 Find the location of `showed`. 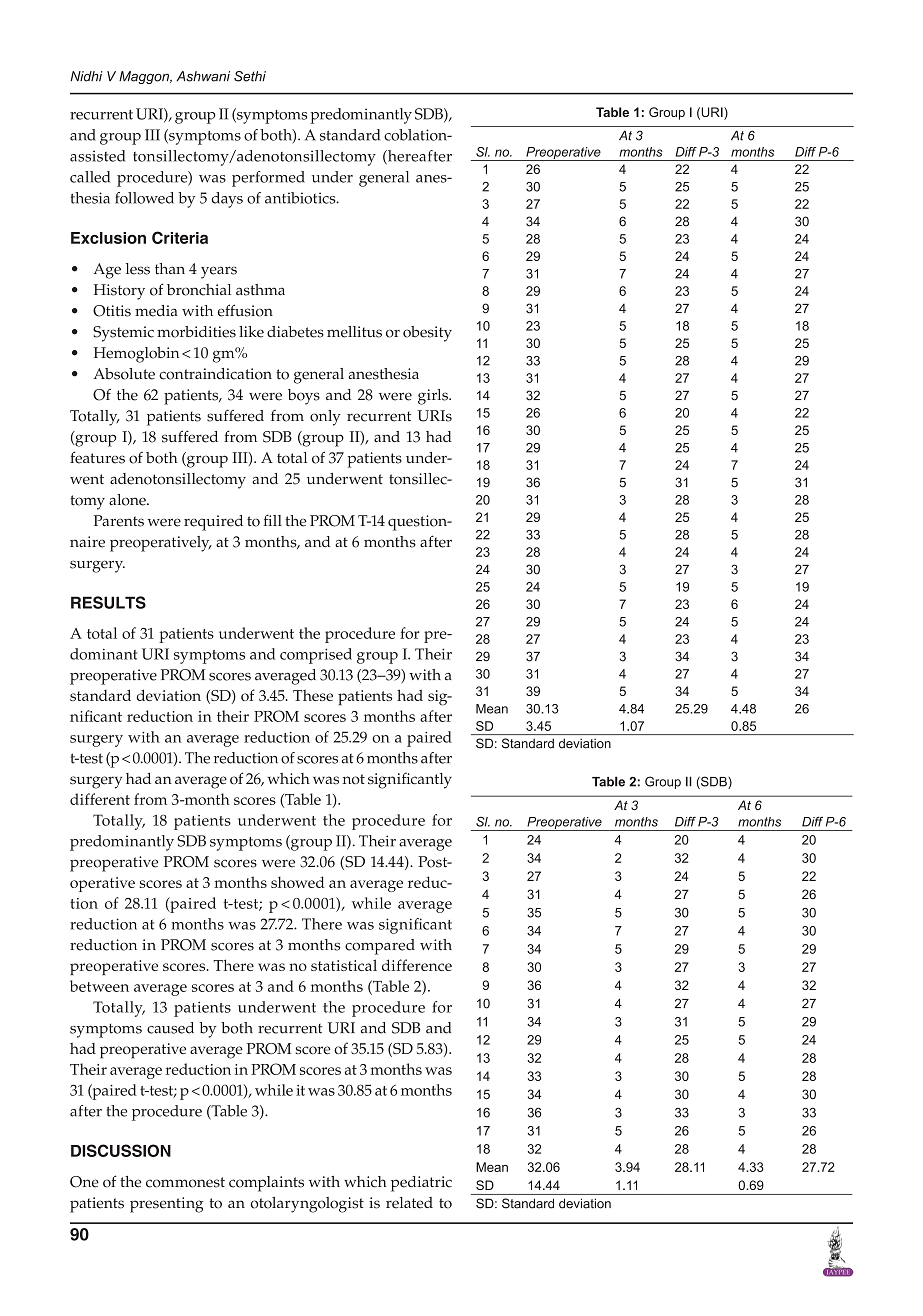

showed is located at coordinates (298, 882).
